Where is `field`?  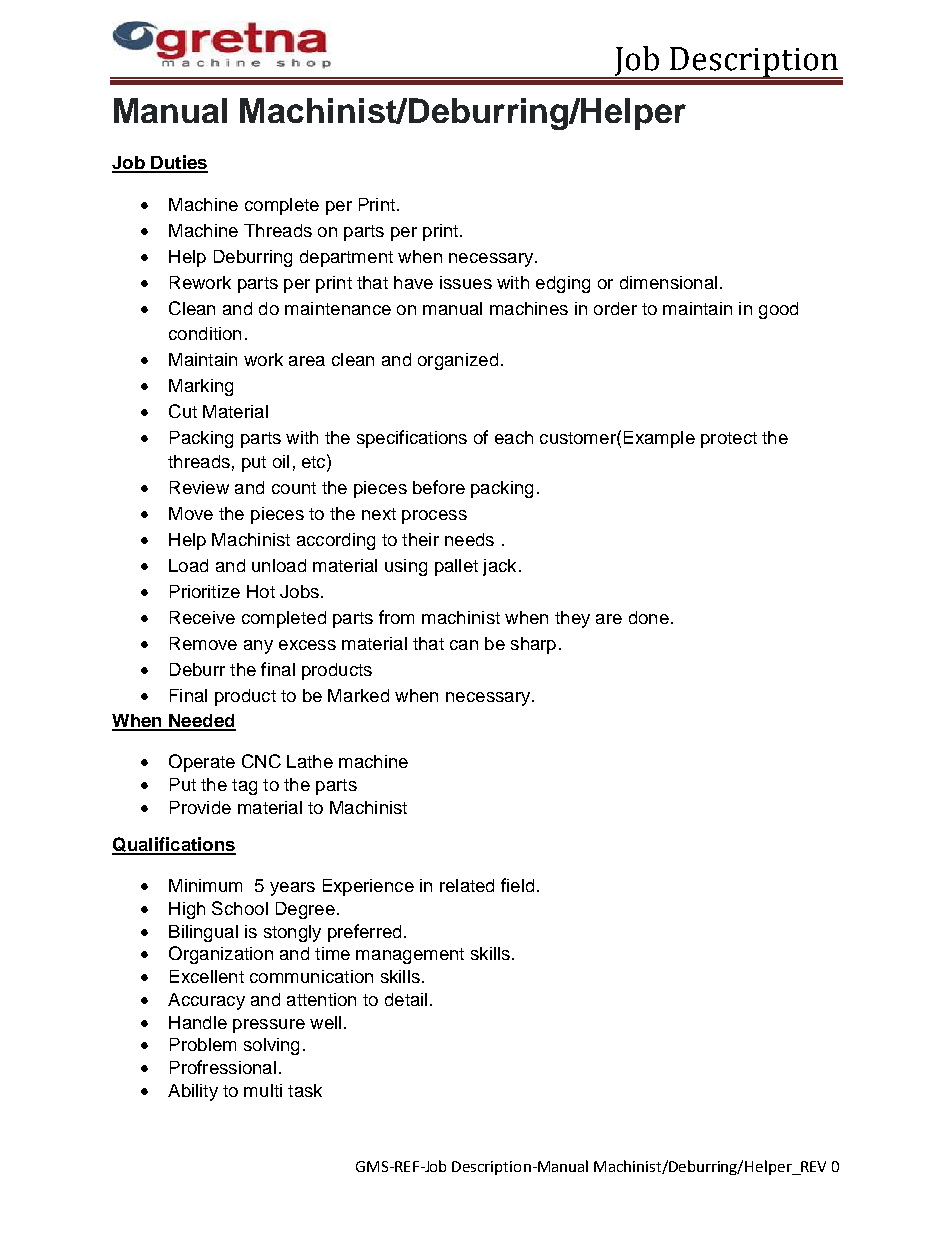 field is located at coordinates (517, 885).
